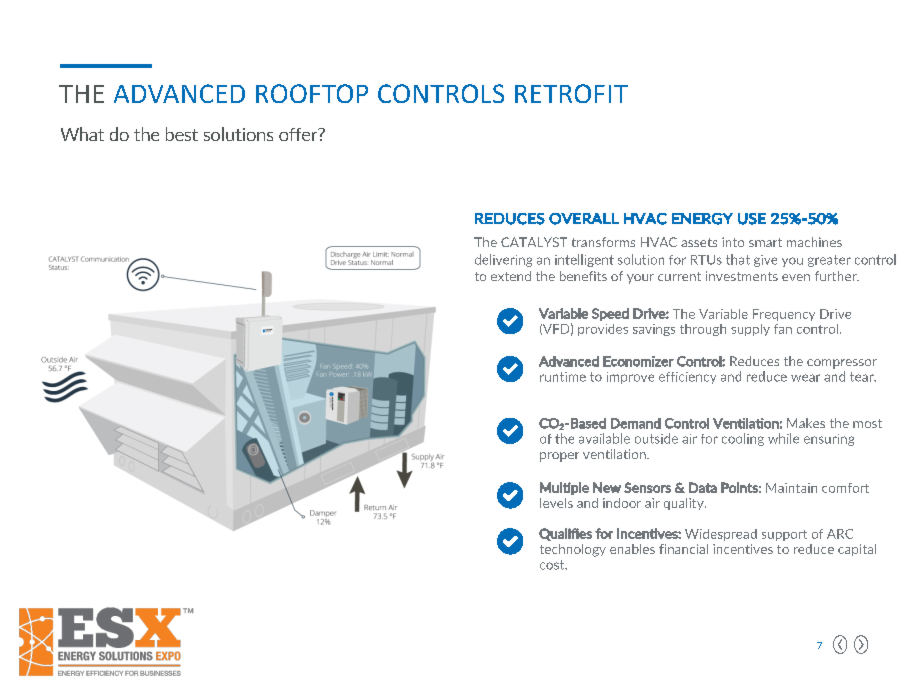 The image size is (924, 693). I want to click on cost, so click(553, 565).
